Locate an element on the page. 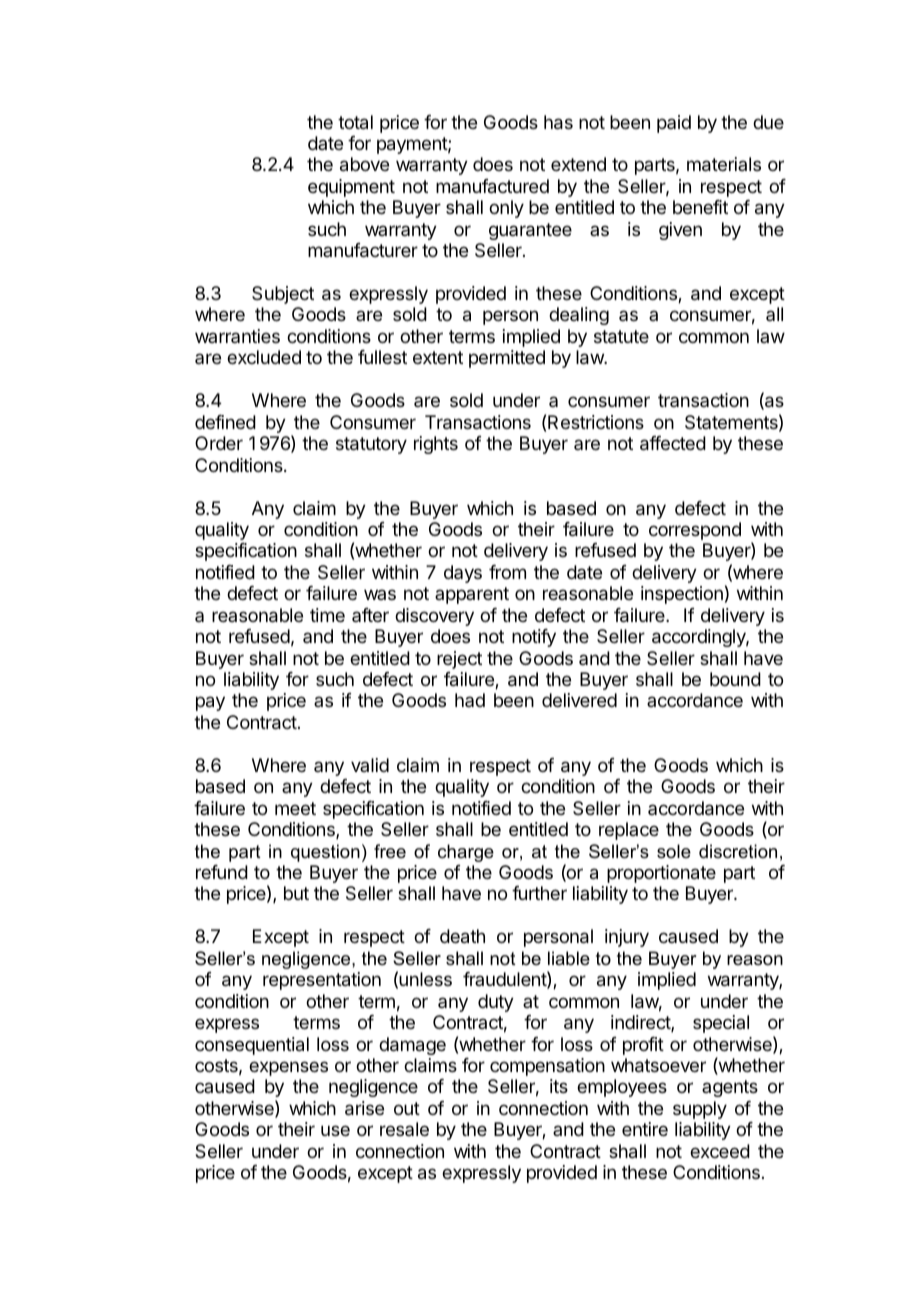 This page has width=924, height=1308. affected is located at coordinates (673, 443).
